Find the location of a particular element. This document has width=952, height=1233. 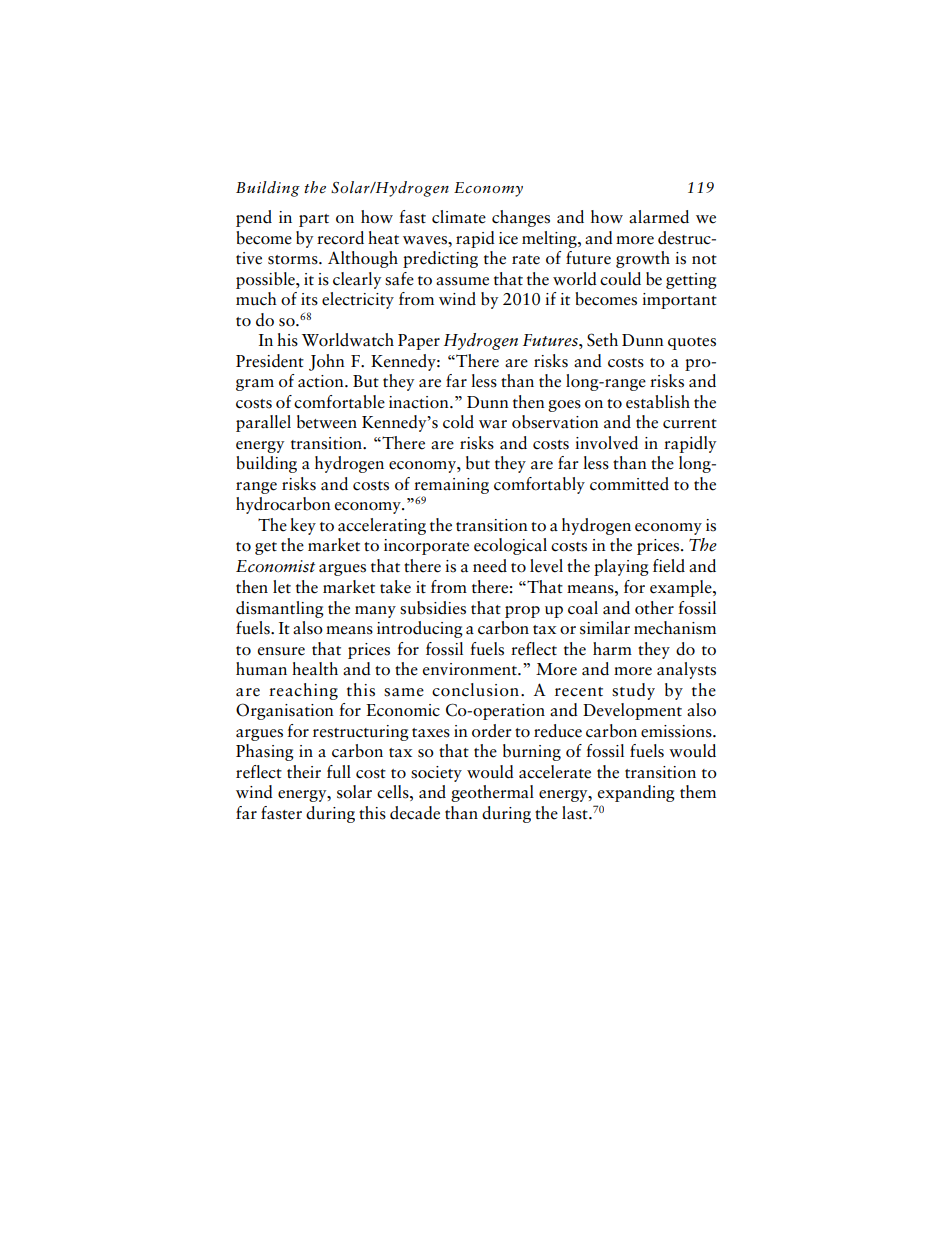

dismantling is located at coordinates (280, 609).
